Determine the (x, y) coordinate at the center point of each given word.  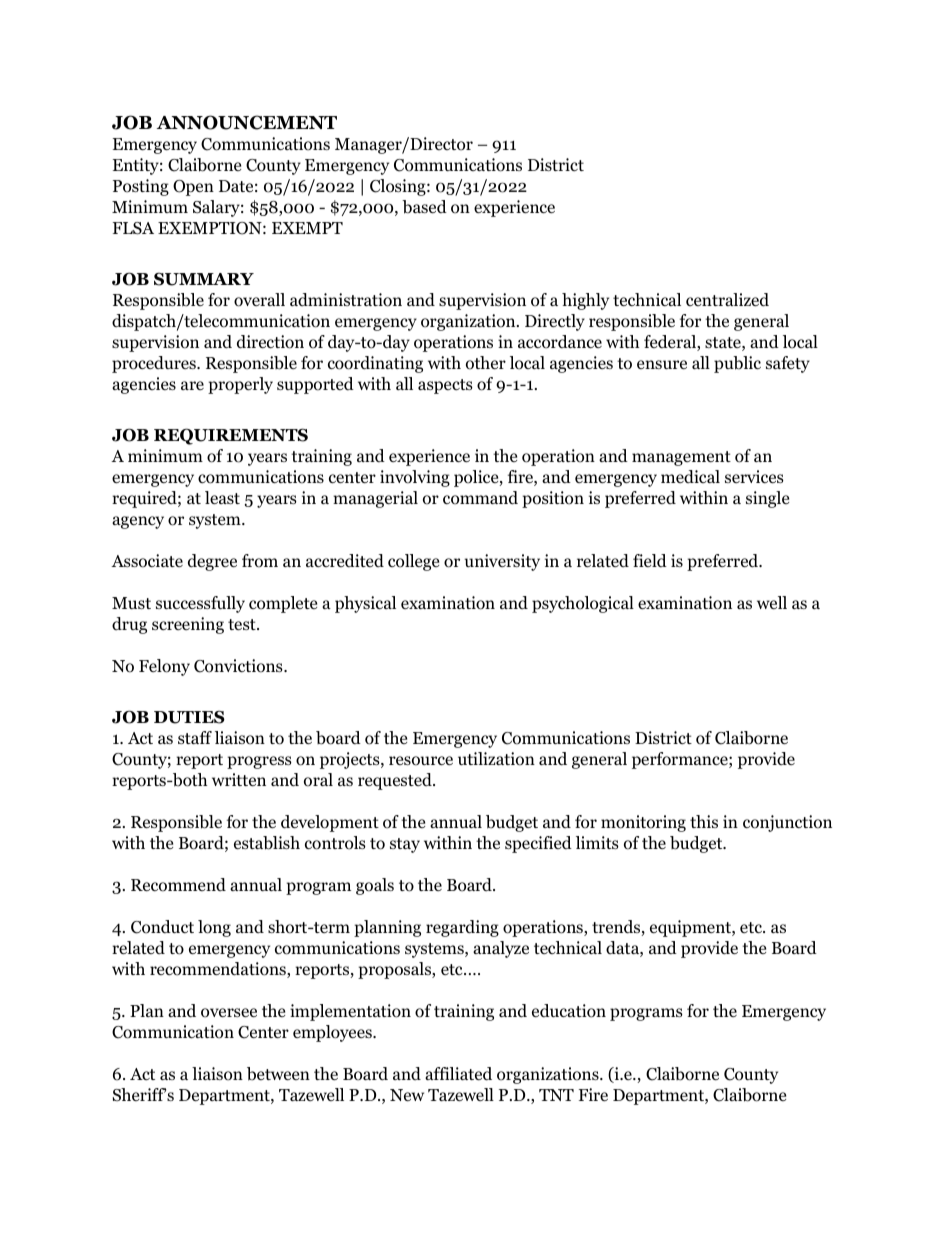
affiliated (458, 1074)
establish (267, 843)
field (650, 560)
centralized (727, 300)
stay (405, 845)
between (278, 1074)
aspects (445, 386)
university (502, 562)
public (737, 364)
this (704, 821)
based (424, 207)
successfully (200, 604)
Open (193, 188)
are (192, 385)
